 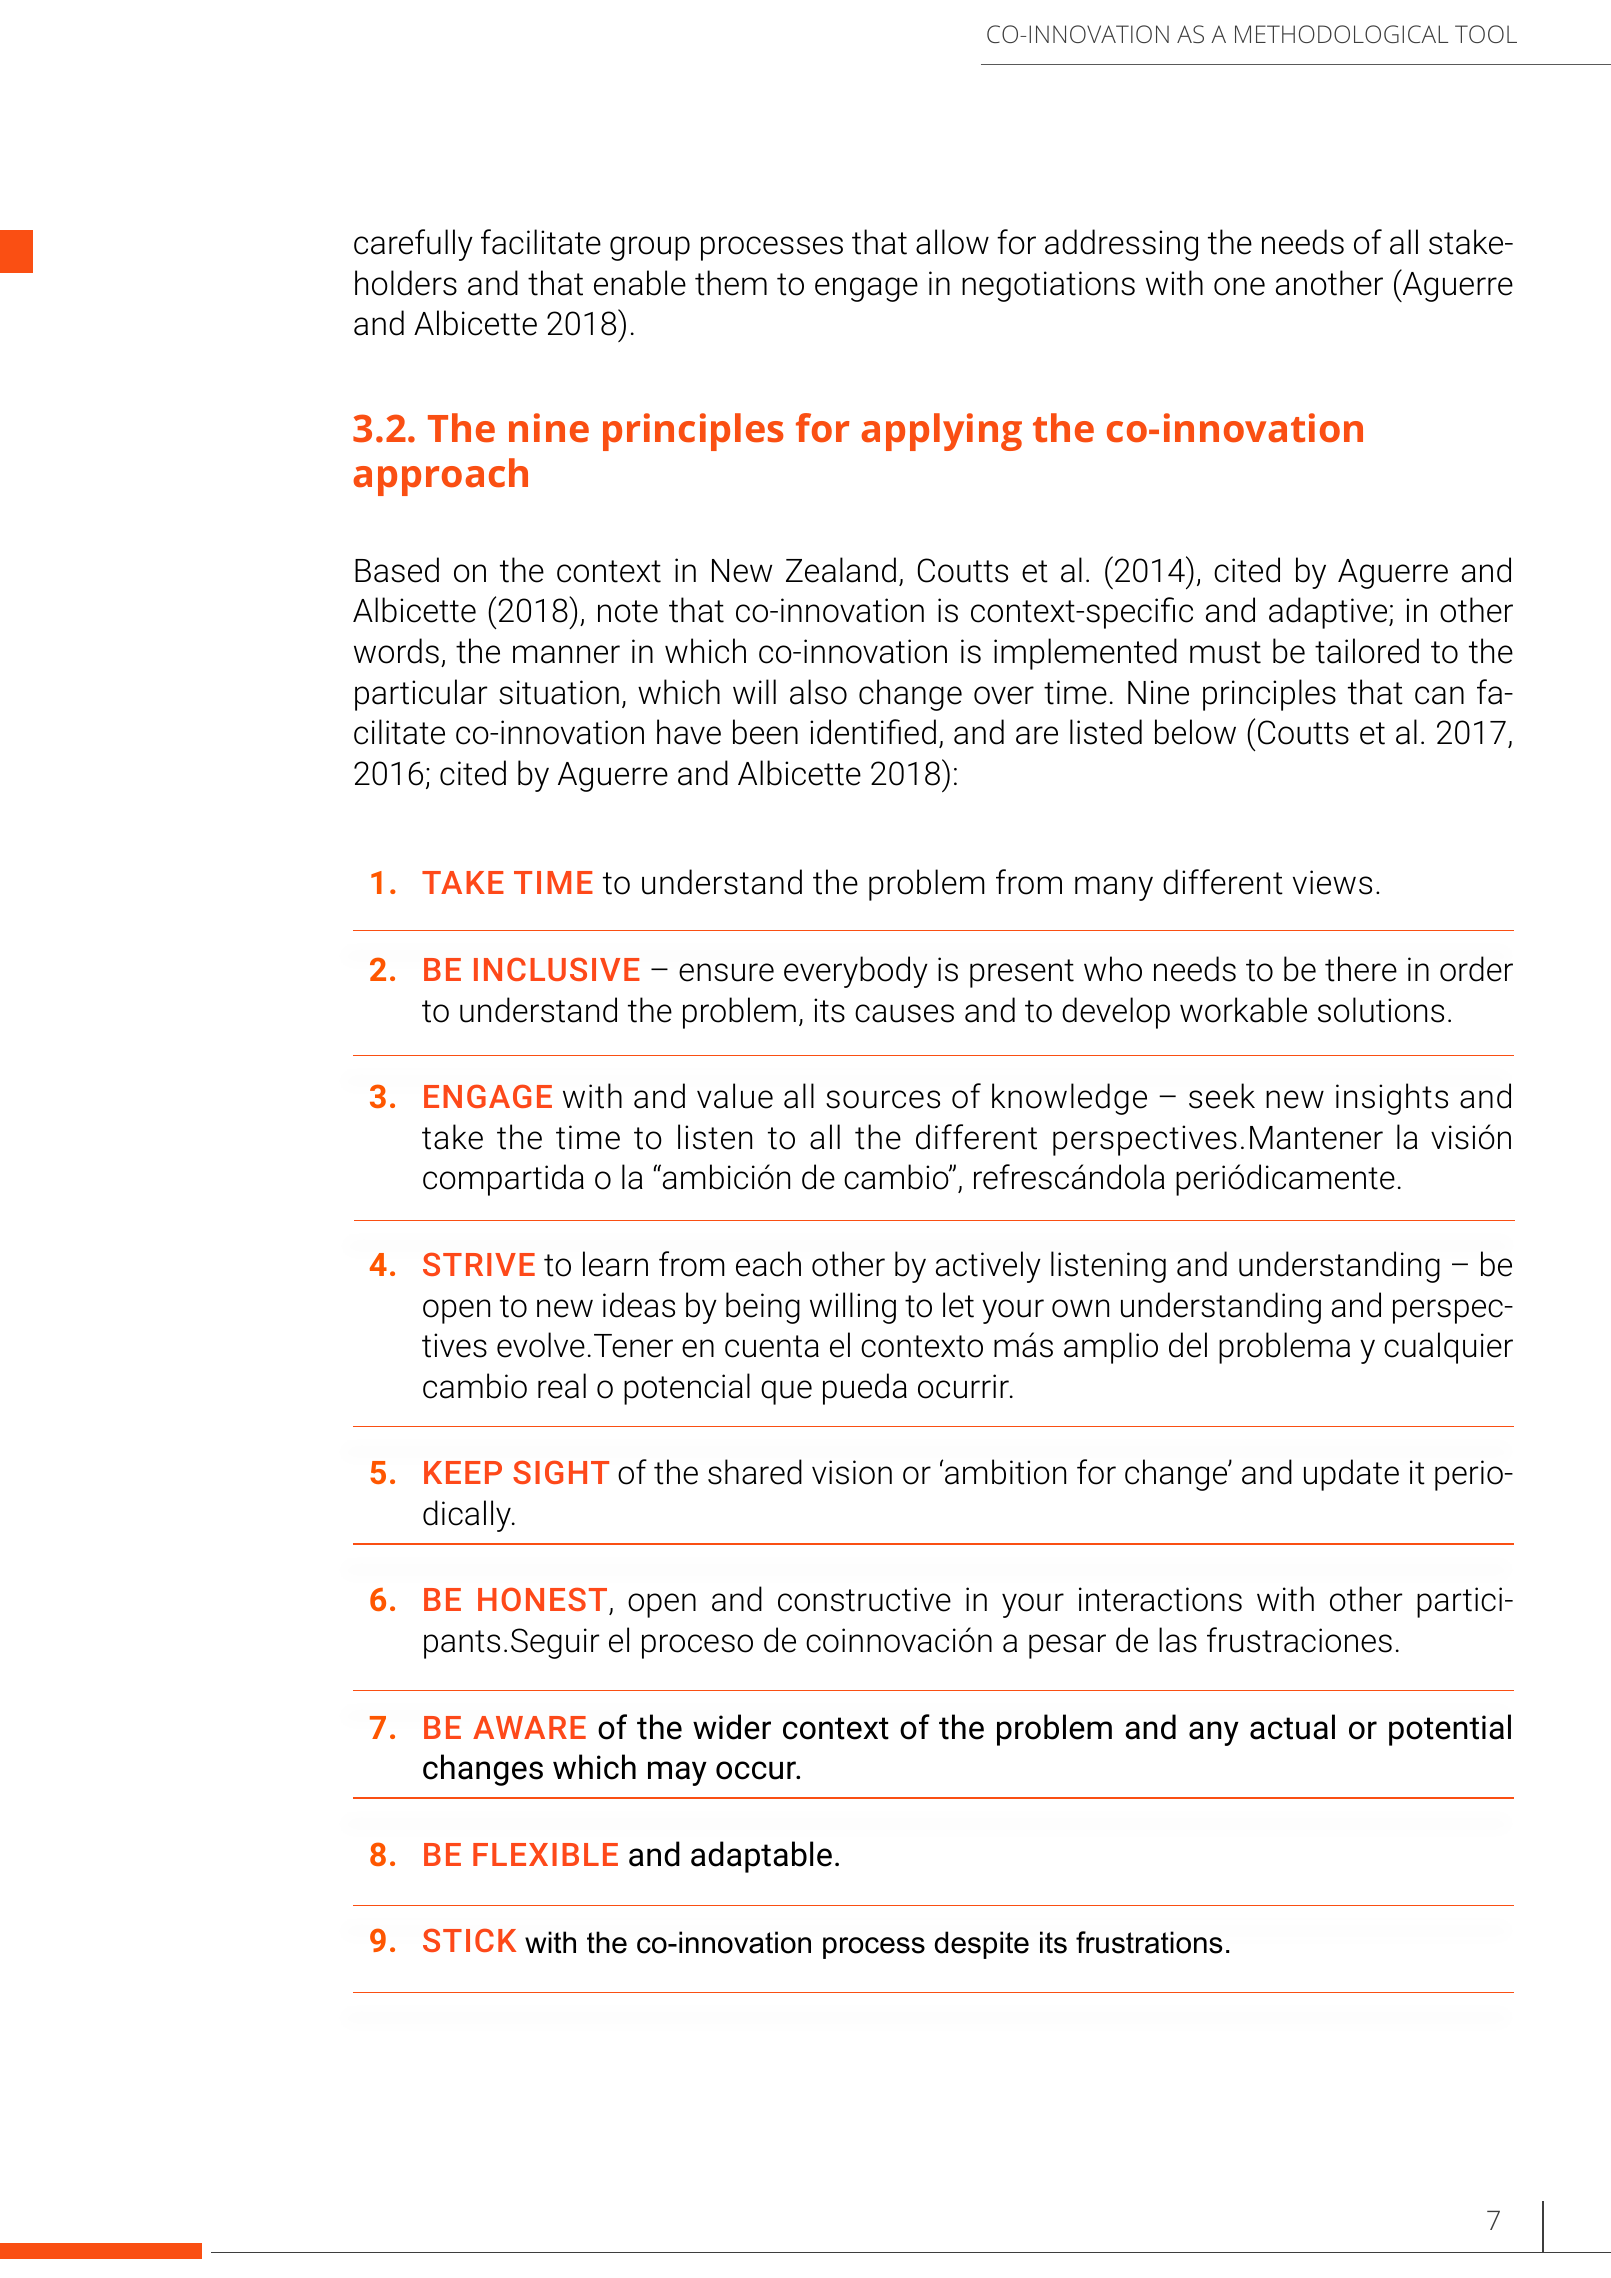 I want to click on METHODOLOGICAL, so click(x=1341, y=34).
